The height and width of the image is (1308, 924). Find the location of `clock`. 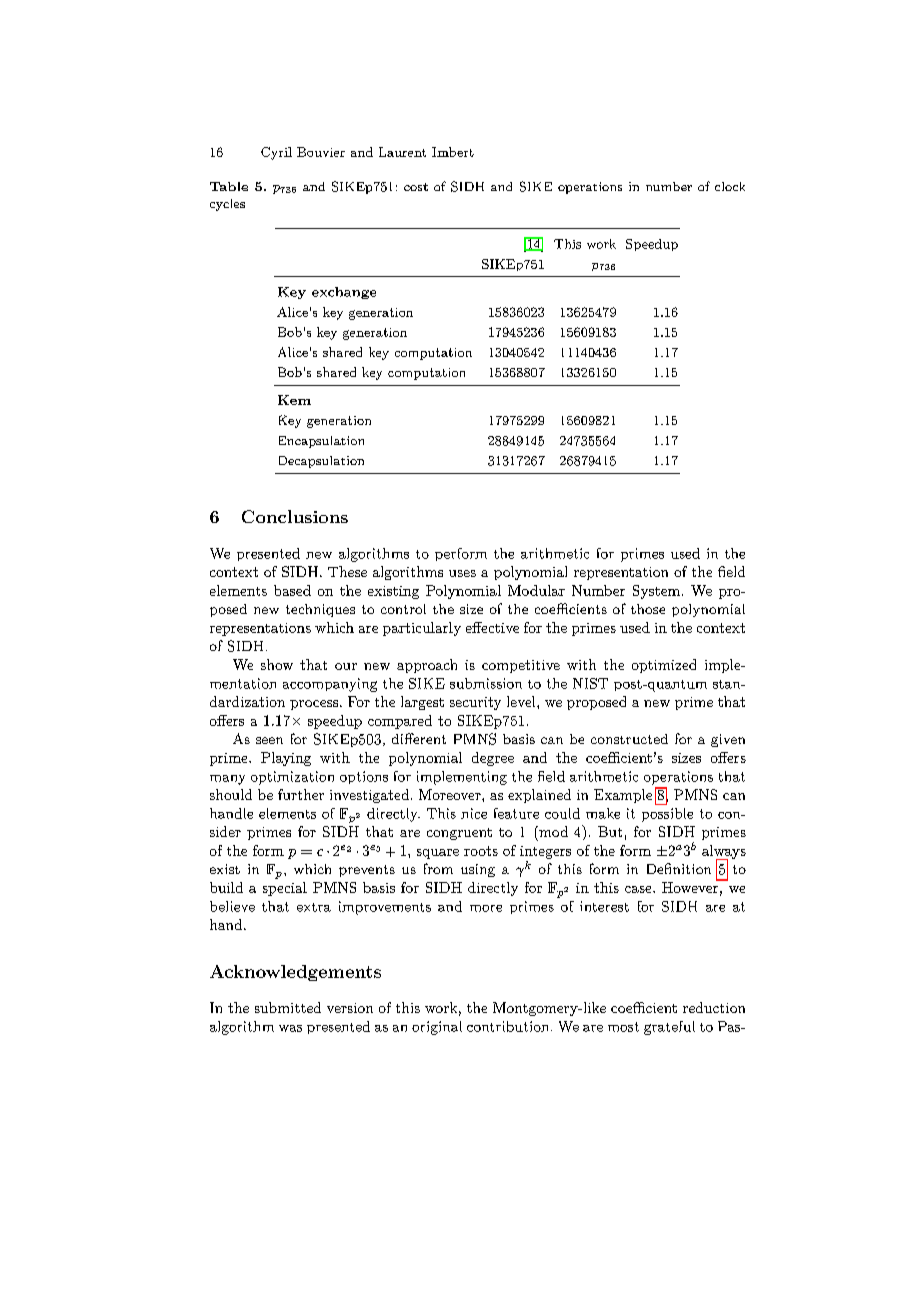

clock is located at coordinates (730, 186).
